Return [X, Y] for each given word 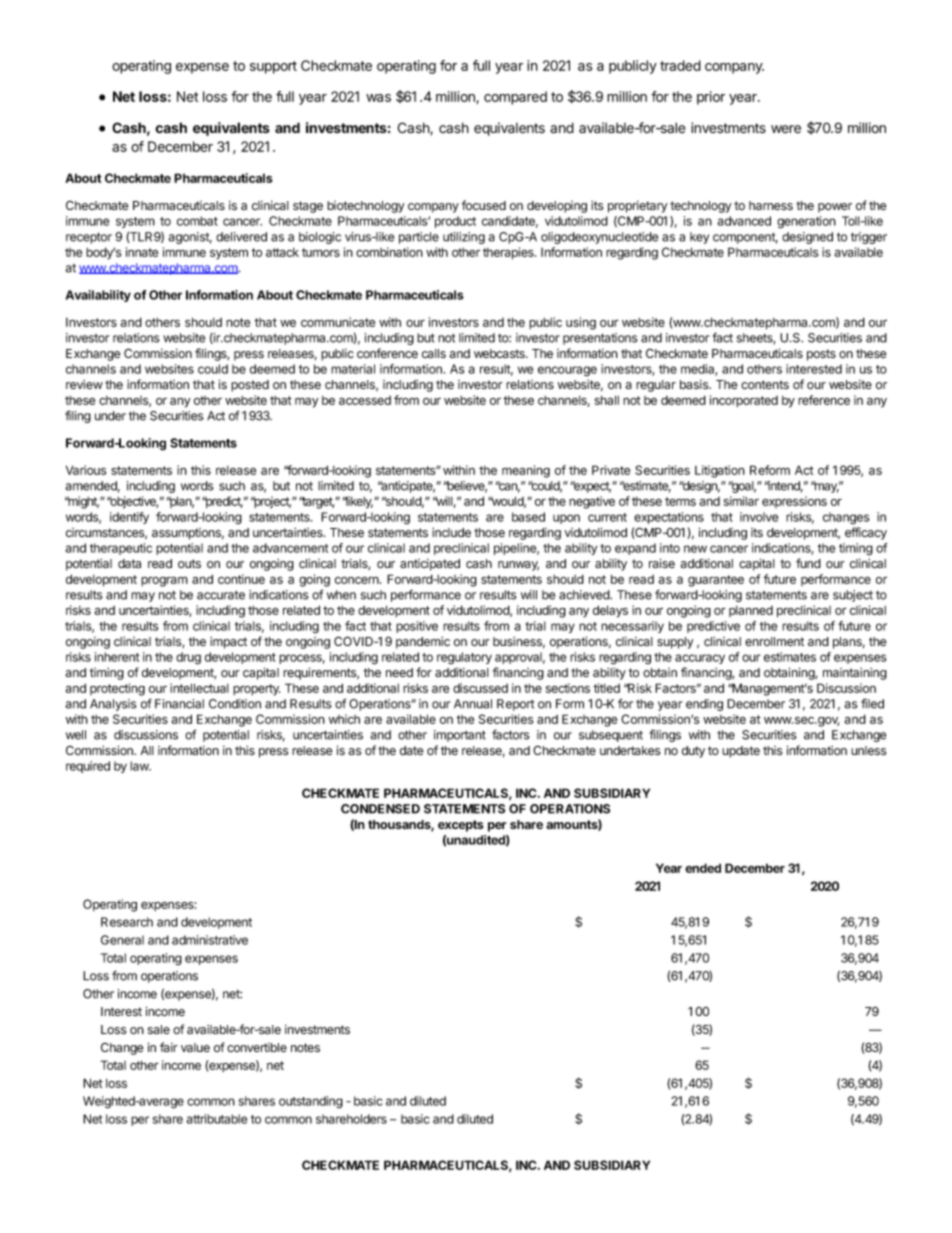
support [273, 67]
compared [515, 98]
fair [169, 1047]
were [786, 129]
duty [693, 752]
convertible [257, 1047]
